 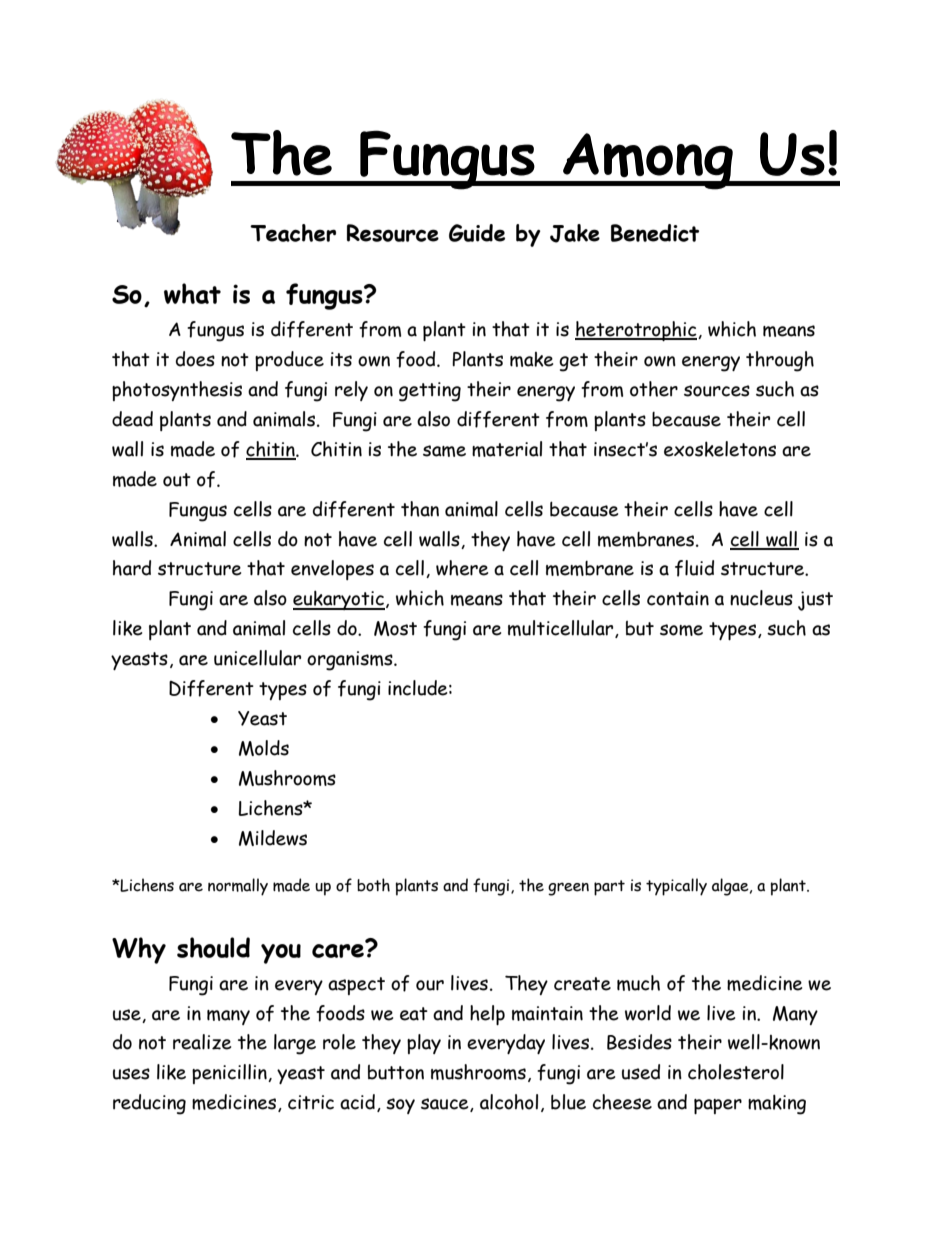 What do you see at coordinates (293, 233) in the page?
I see `Teacher` at bounding box center [293, 233].
